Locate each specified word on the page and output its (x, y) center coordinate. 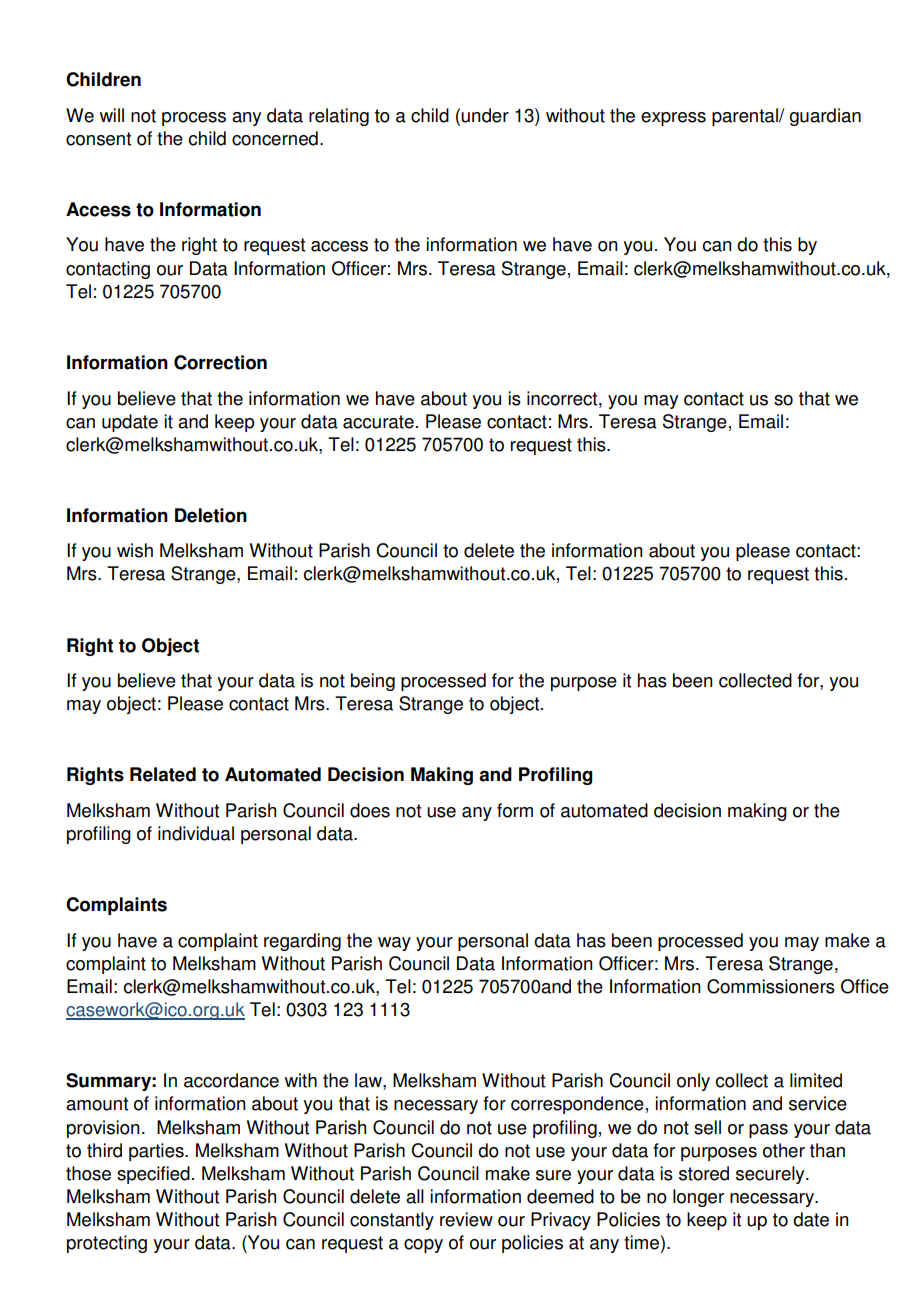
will (112, 115)
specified (153, 1175)
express (673, 119)
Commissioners (771, 986)
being (373, 682)
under (485, 115)
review (466, 1219)
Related (163, 774)
